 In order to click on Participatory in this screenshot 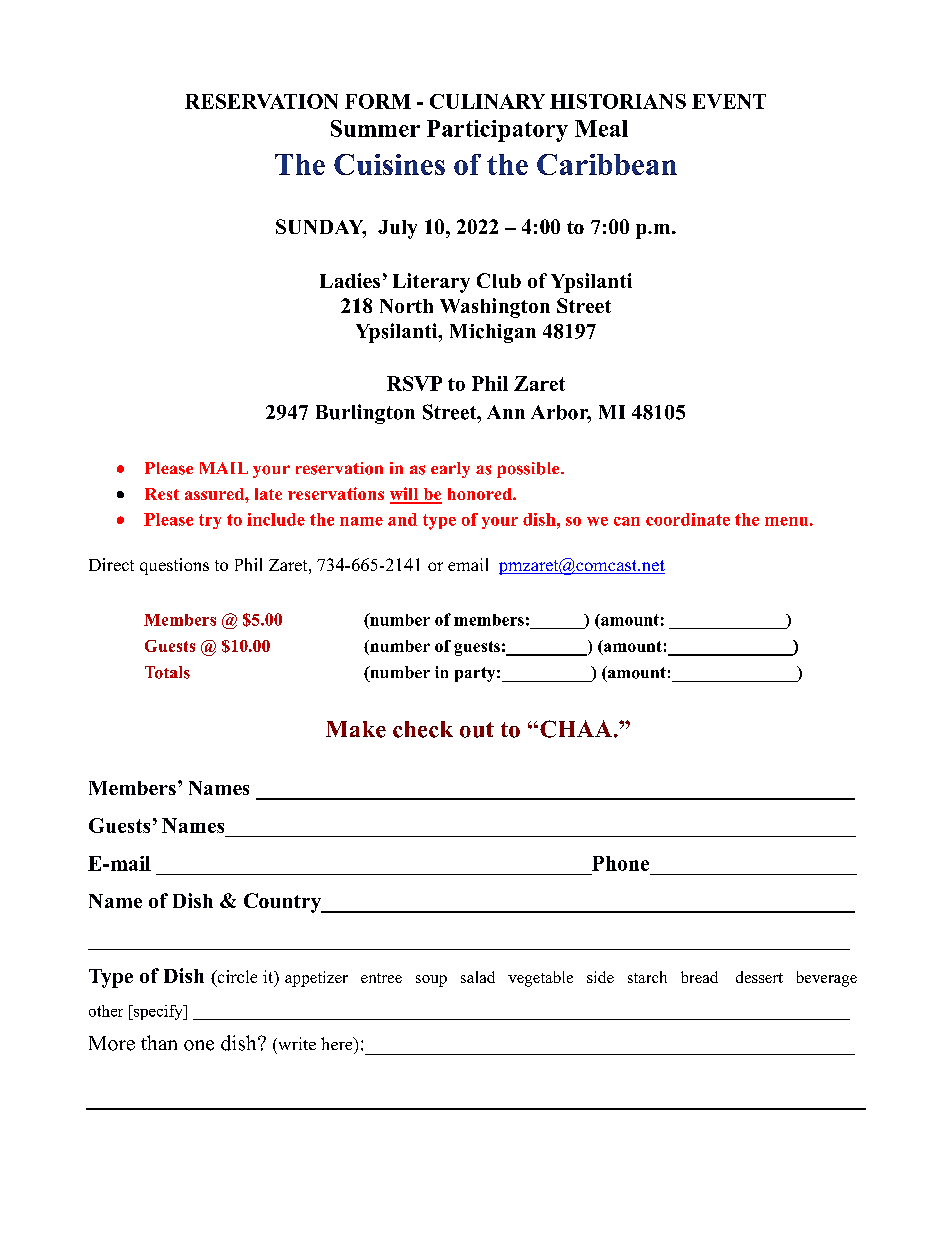, I will do `click(497, 131)`.
